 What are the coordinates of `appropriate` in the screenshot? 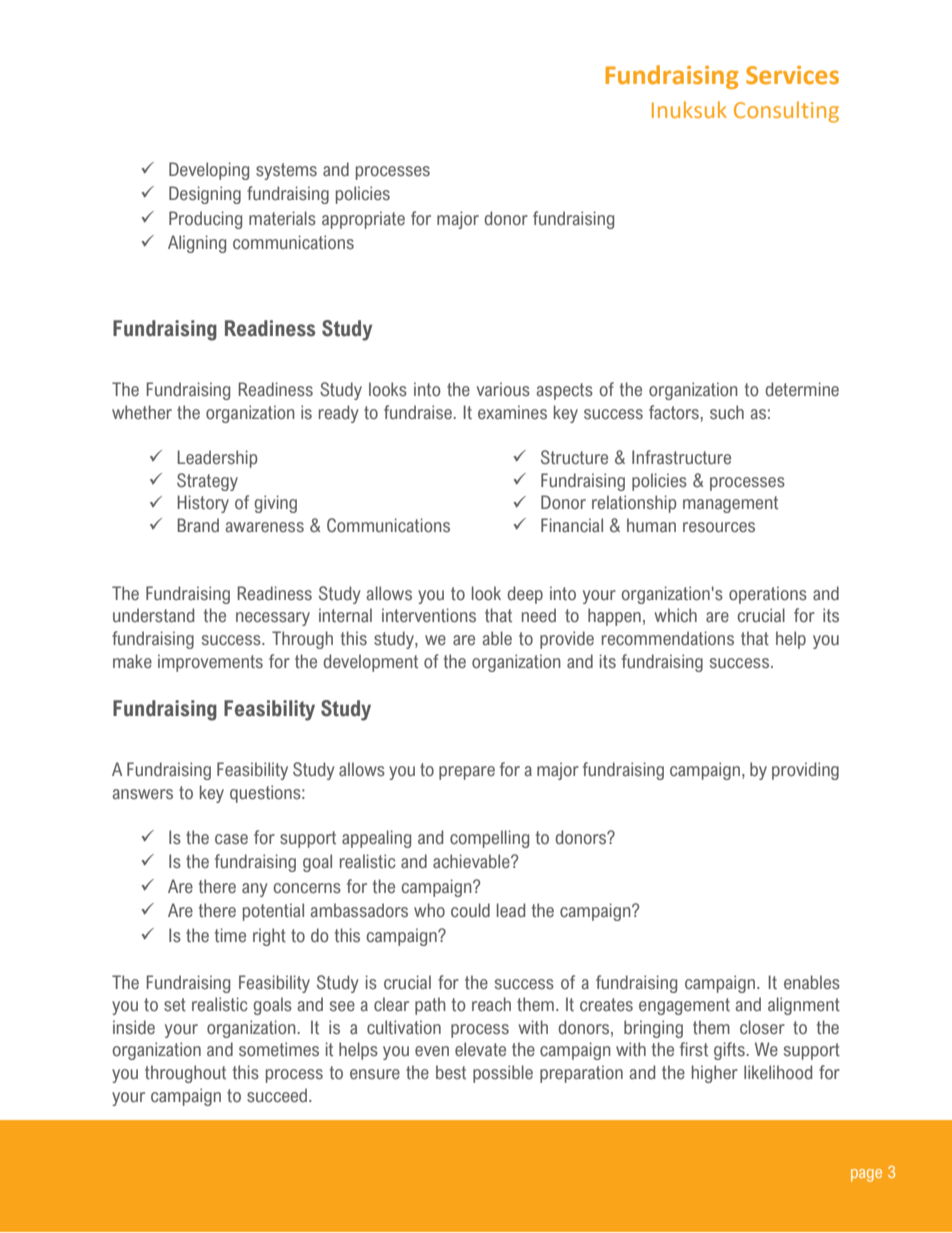 It's located at (363, 220).
